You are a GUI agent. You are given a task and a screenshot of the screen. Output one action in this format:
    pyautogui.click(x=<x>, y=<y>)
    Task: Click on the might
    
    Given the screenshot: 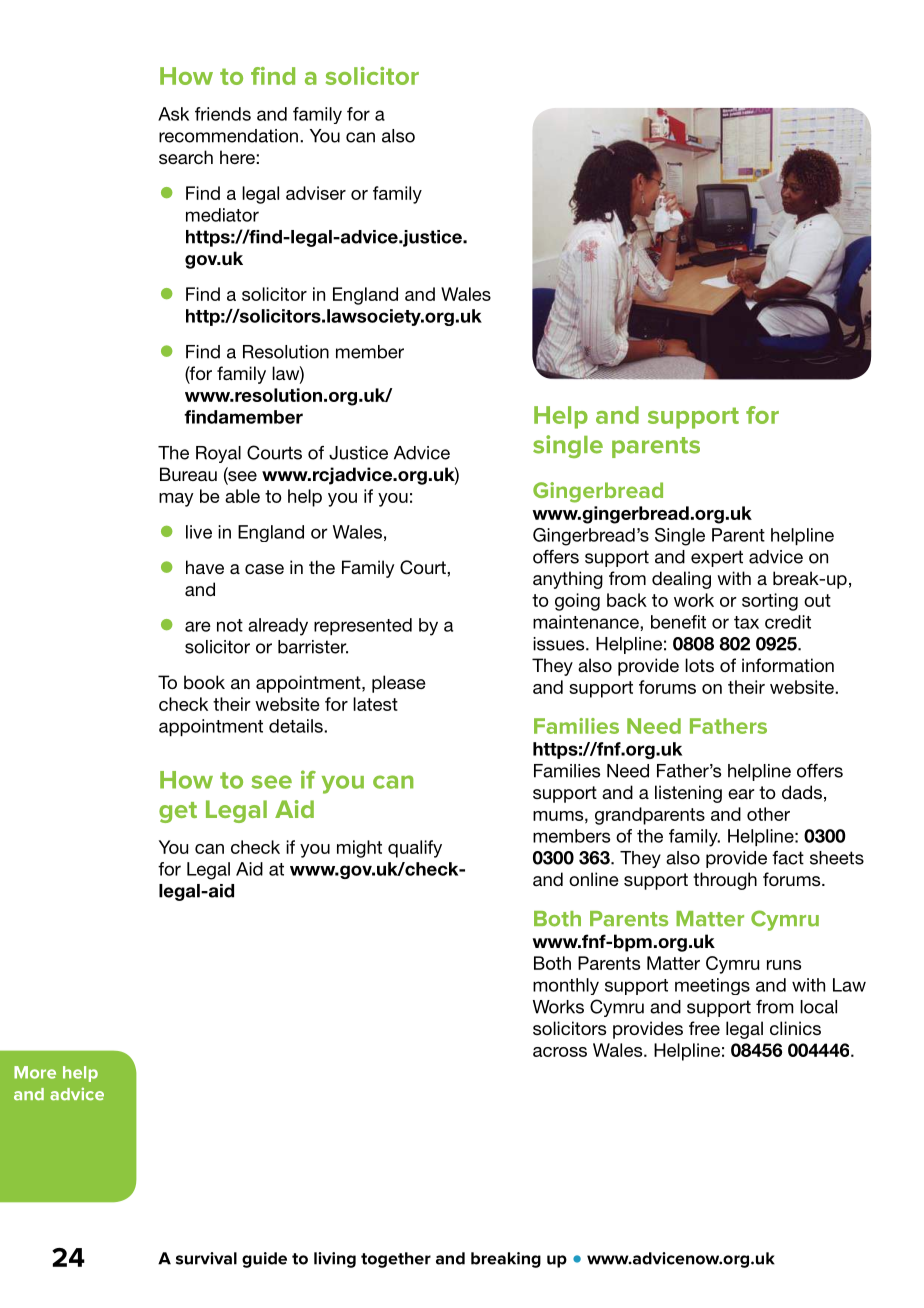 What is the action you would take?
    pyautogui.click(x=359, y=849)
